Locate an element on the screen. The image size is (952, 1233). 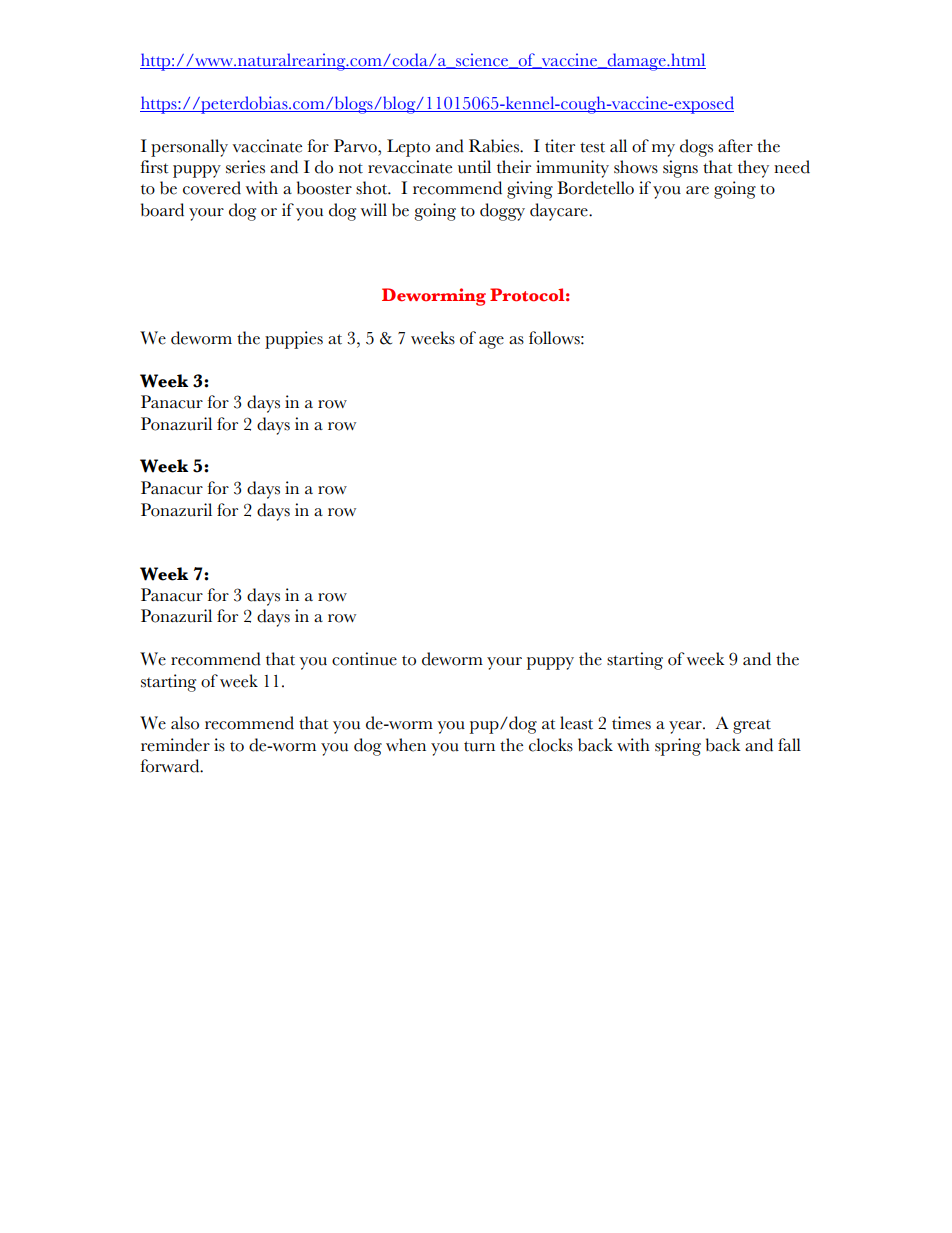
signs is located at coordinates (680, 169).
